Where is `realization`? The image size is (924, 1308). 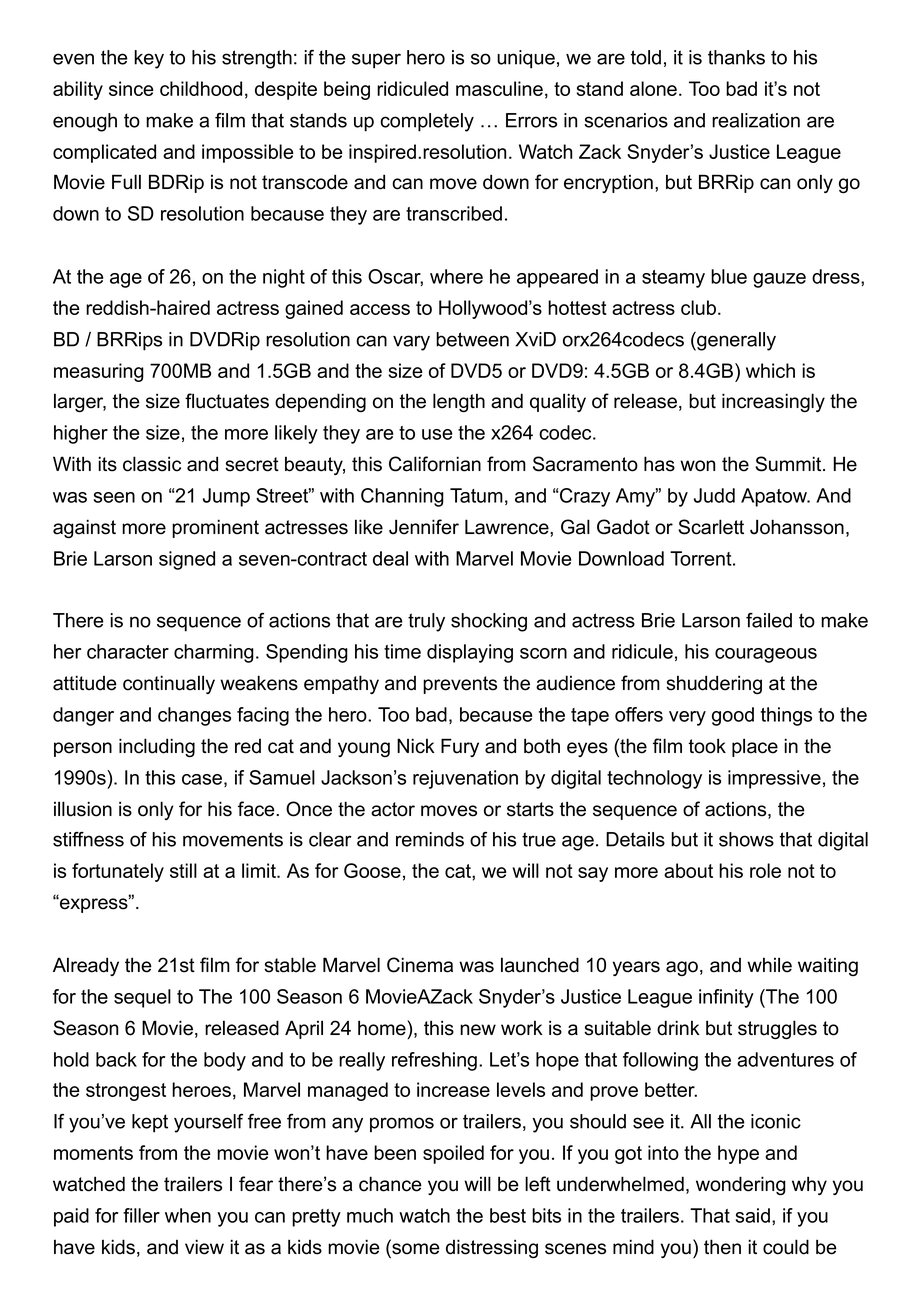 realization is located at coordinates (756, 120).
